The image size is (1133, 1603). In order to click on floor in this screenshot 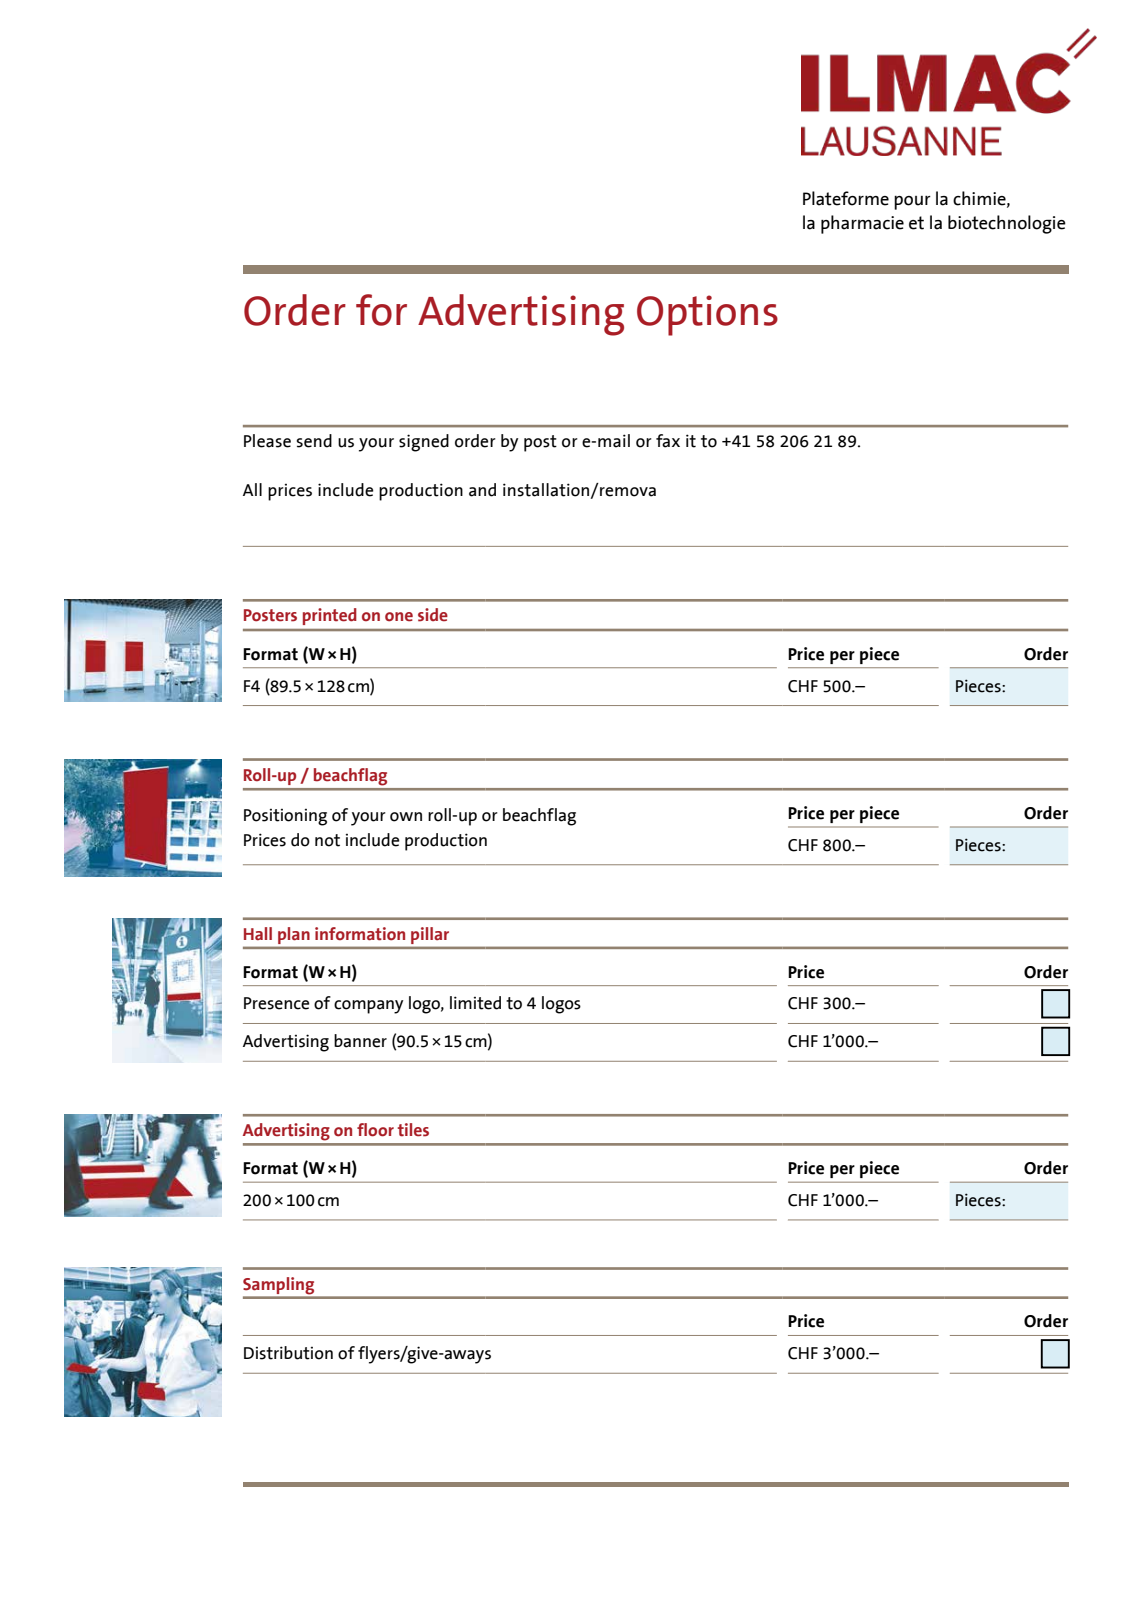, I will do `click(375, 1130)`.
